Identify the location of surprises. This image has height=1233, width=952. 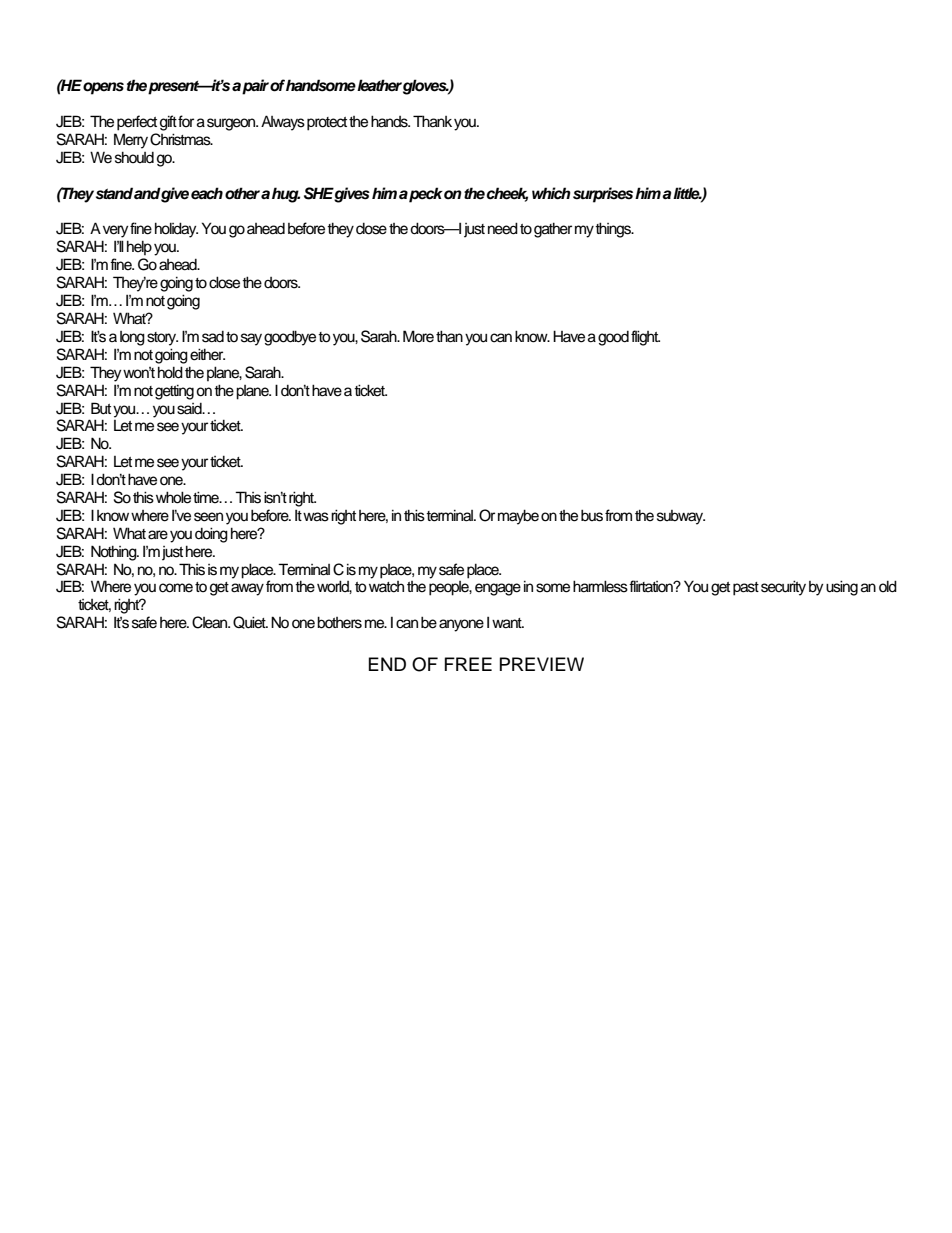
(603, 195).
